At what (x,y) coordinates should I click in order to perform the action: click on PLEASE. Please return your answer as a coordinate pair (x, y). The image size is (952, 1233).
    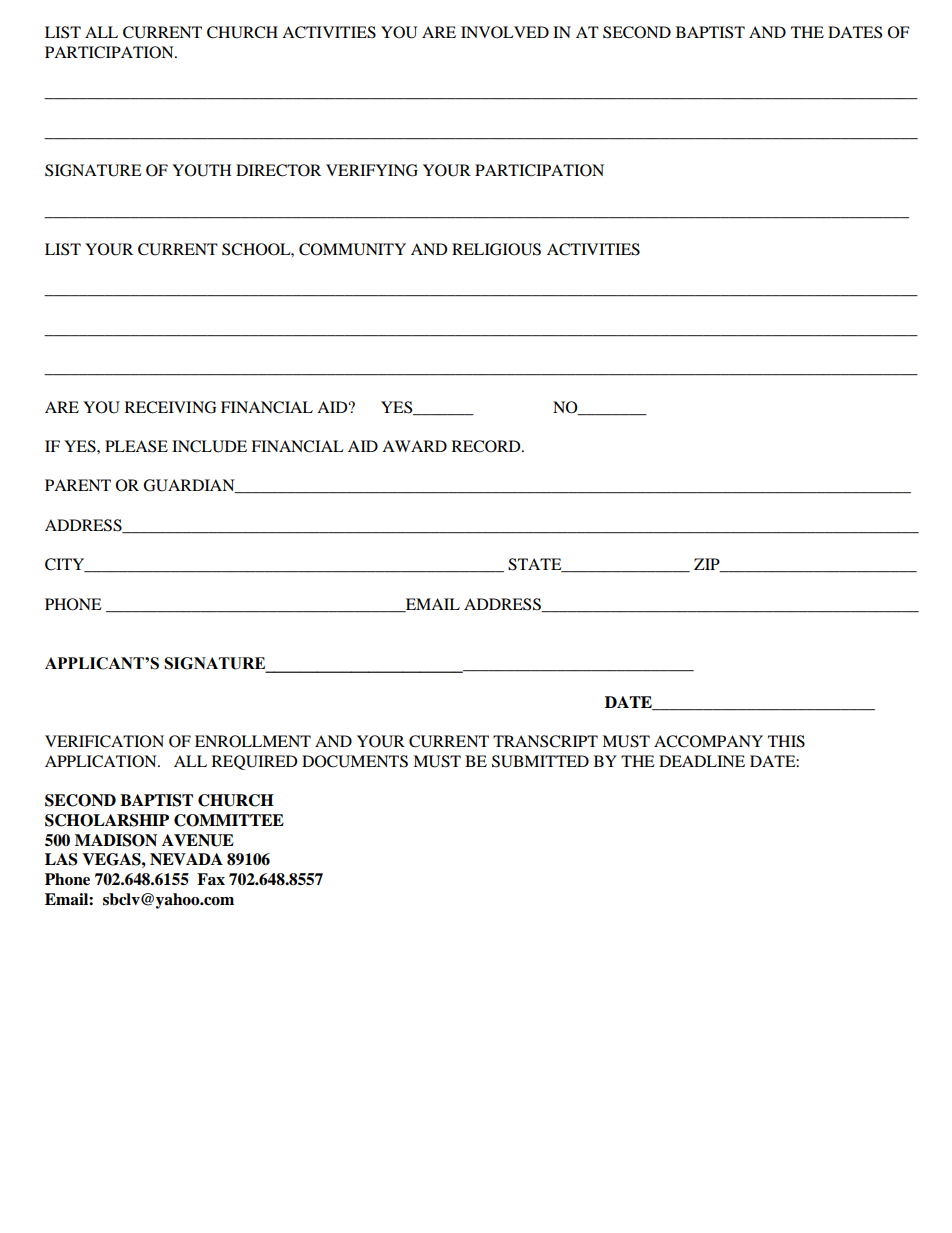
    Looking at the image, I should click on (136, 446).
